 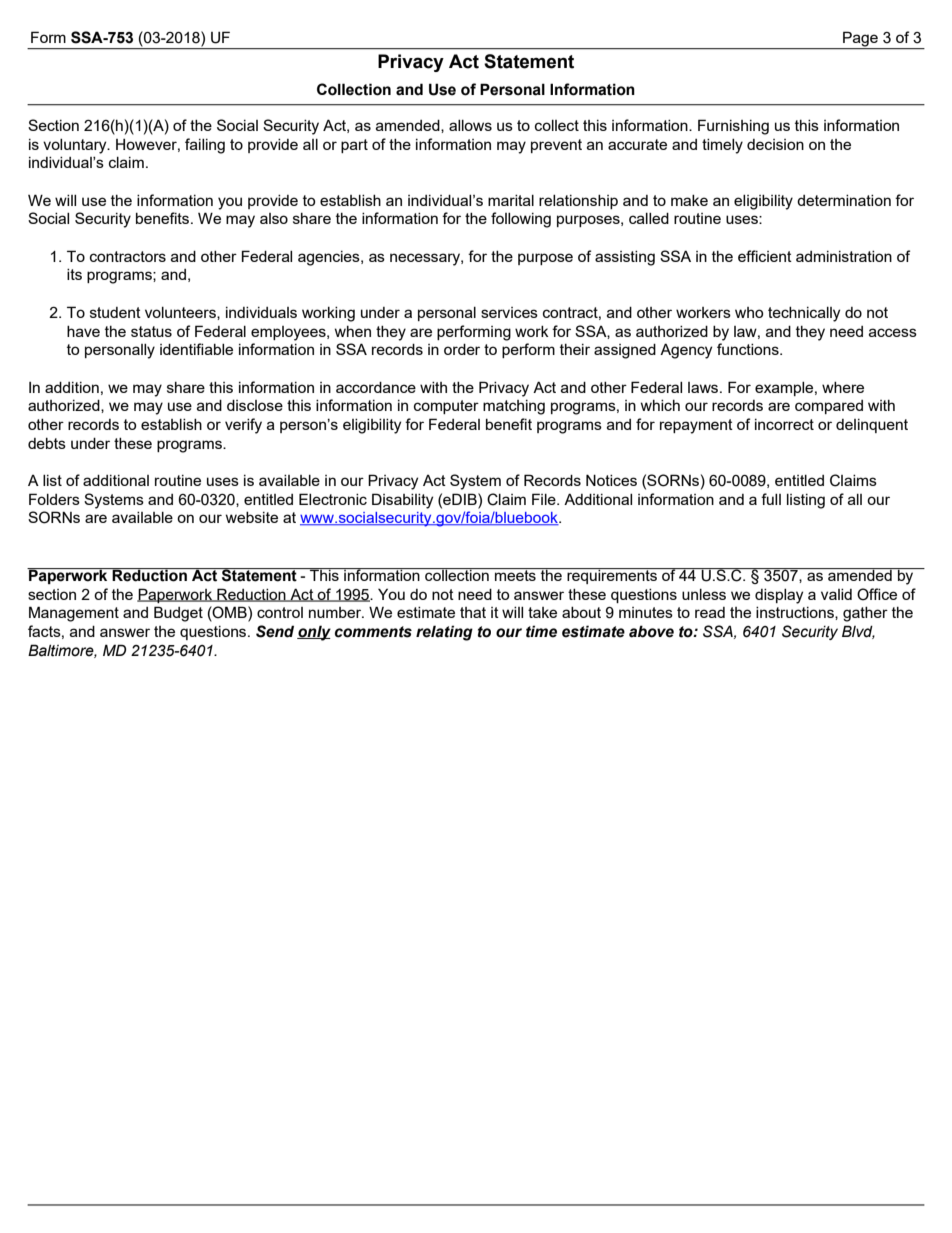 I want to click on computer, so click(x=446, y=407).
